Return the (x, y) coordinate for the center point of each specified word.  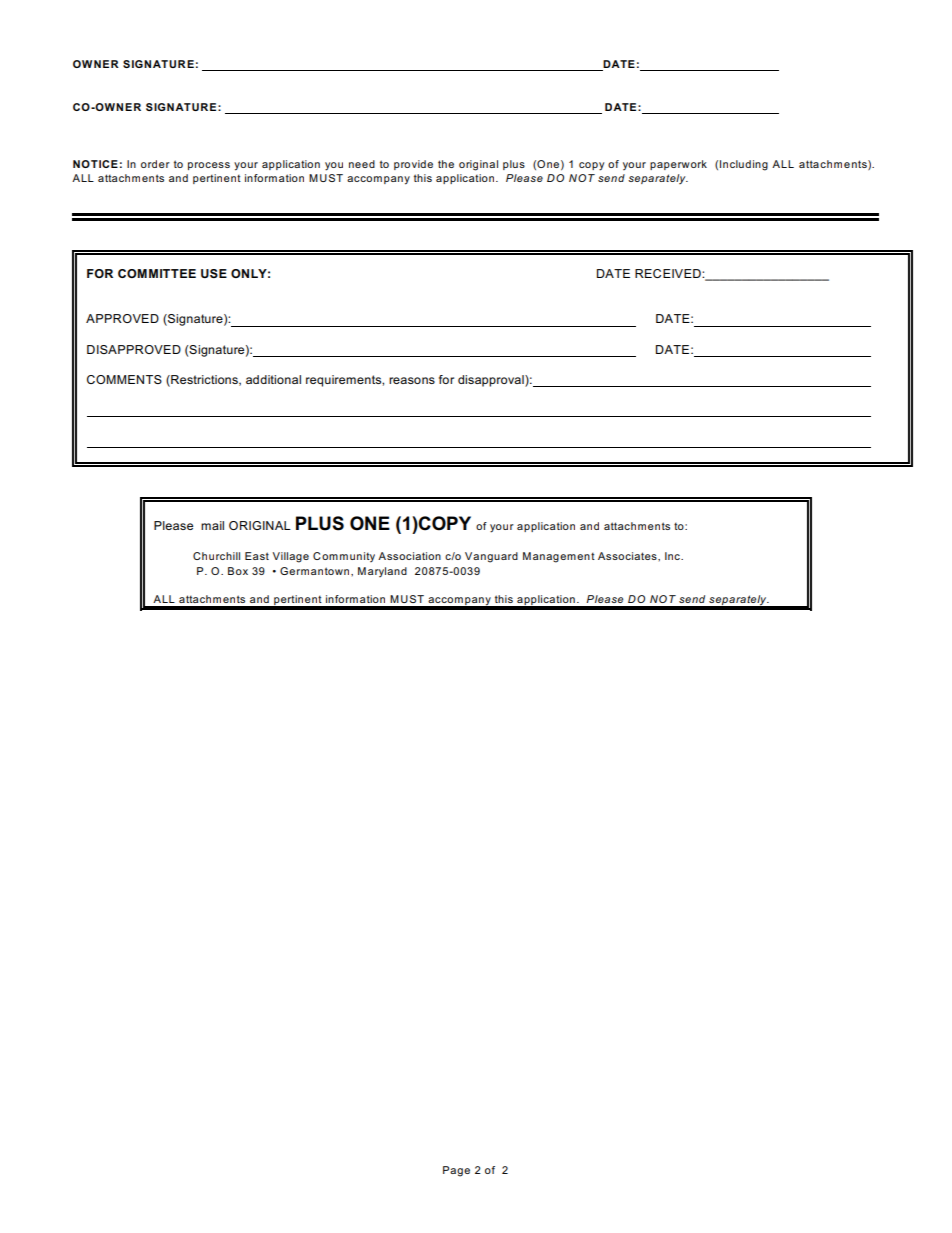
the (446, 164)
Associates (628, 556)
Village (291, 557)
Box (238, 571)
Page (456, 1171)
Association (409, 556)
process (209, 166)
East (257, 556)
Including (744, 165)
